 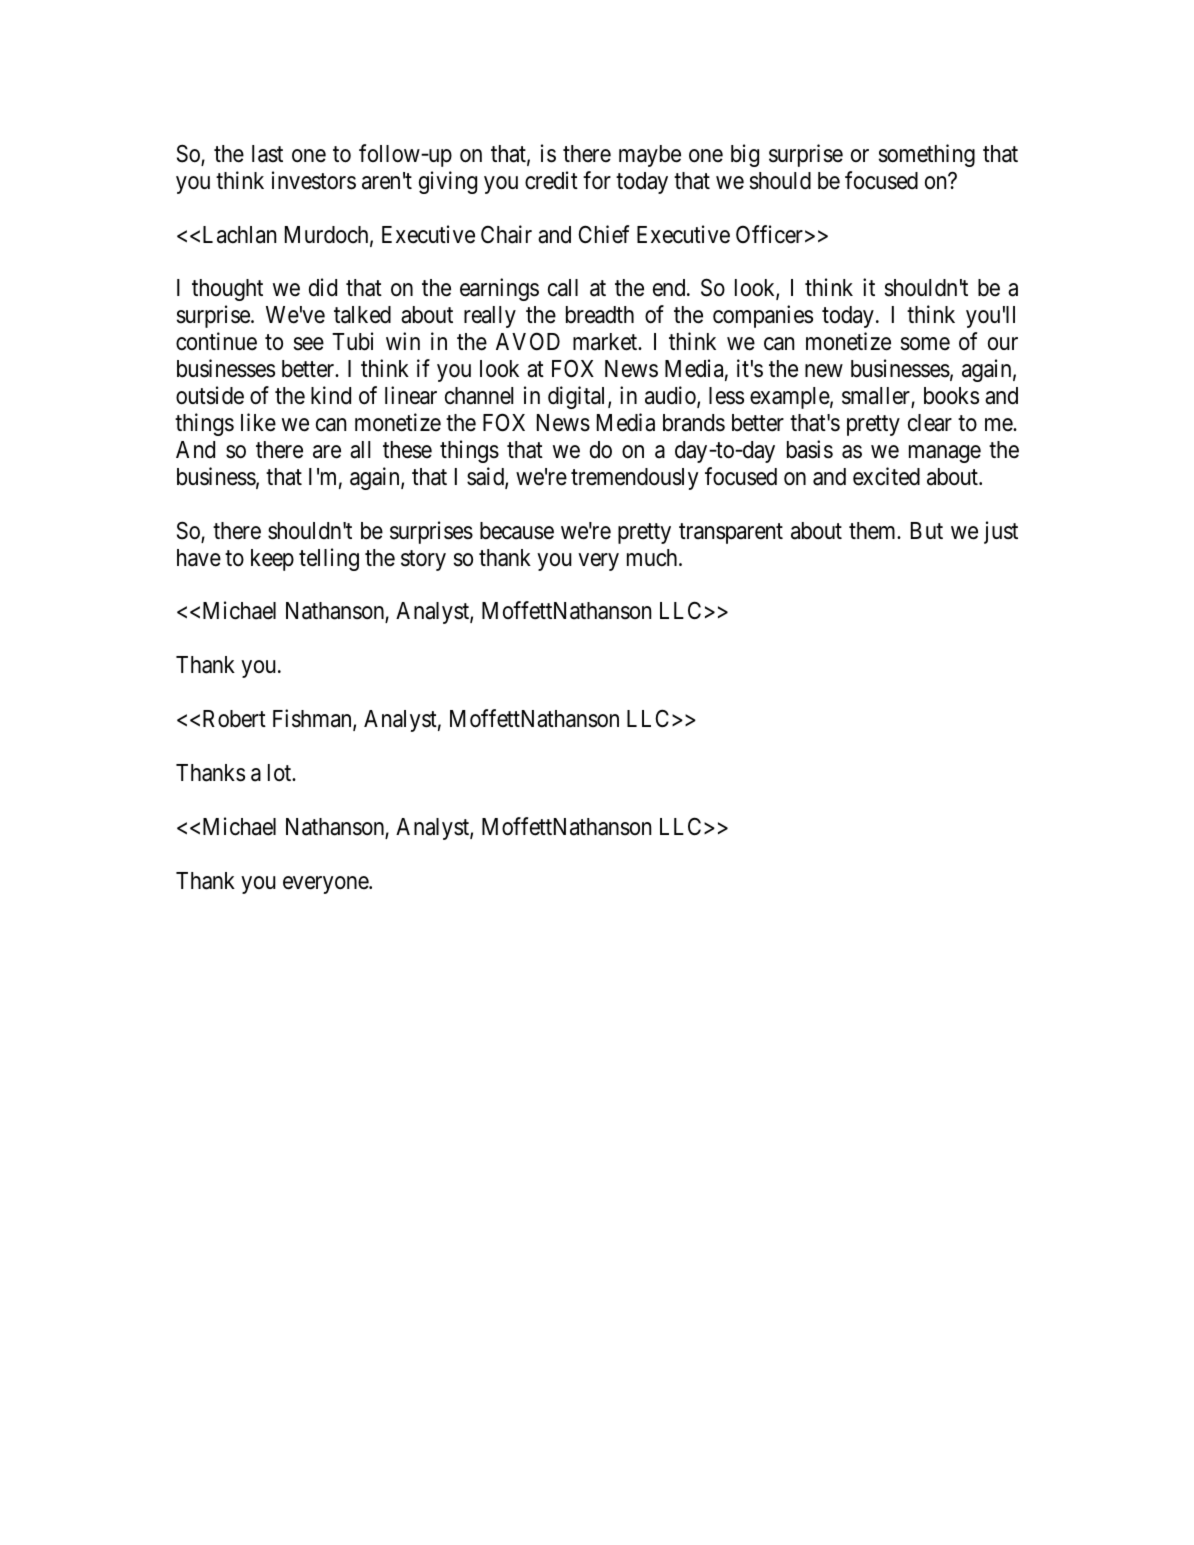 What do you see at coordinates (281, 773) in the screenshot?
I see `lot` at bounding box center [281, 773].
